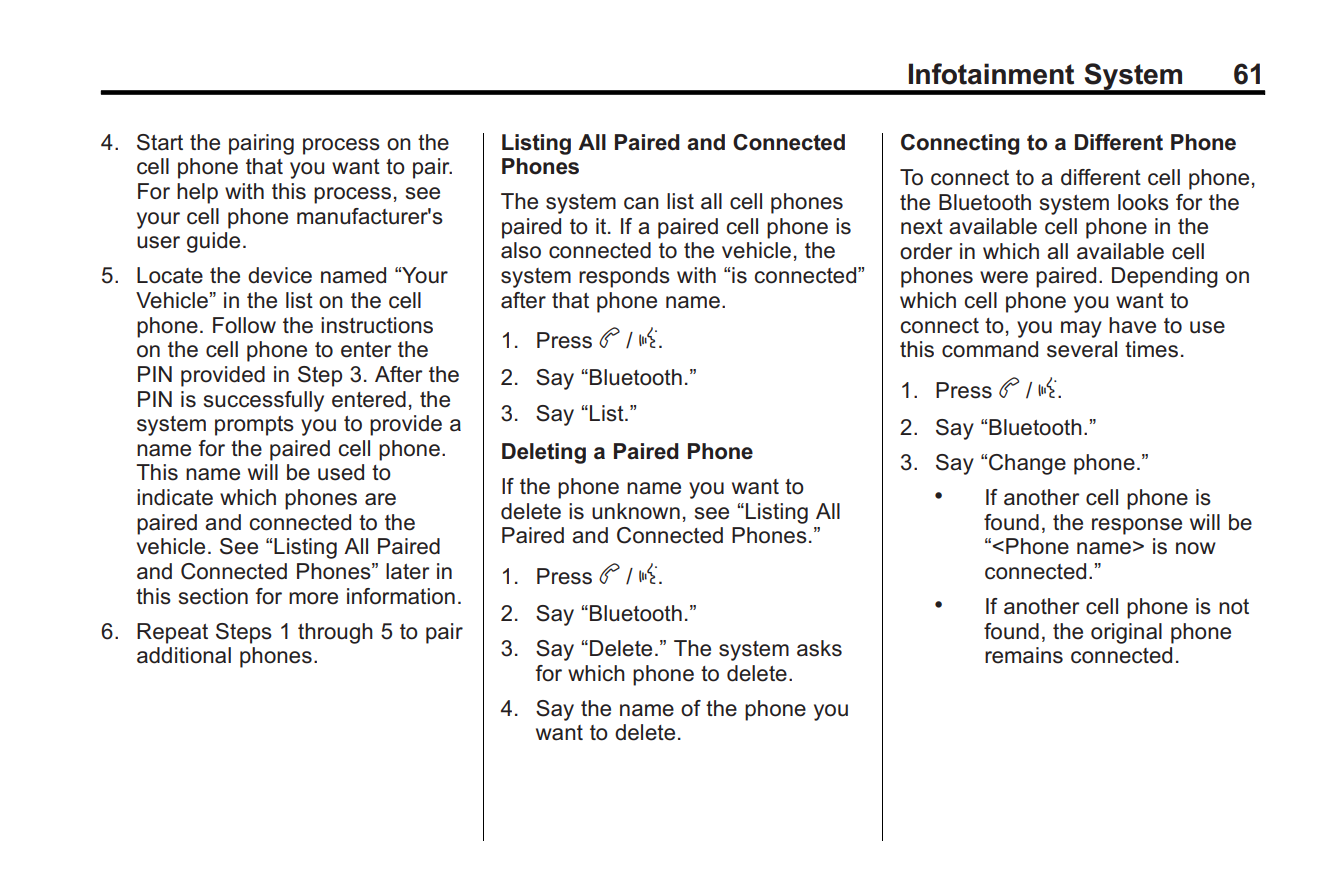  I want to click on Start, so click(160, 142).
